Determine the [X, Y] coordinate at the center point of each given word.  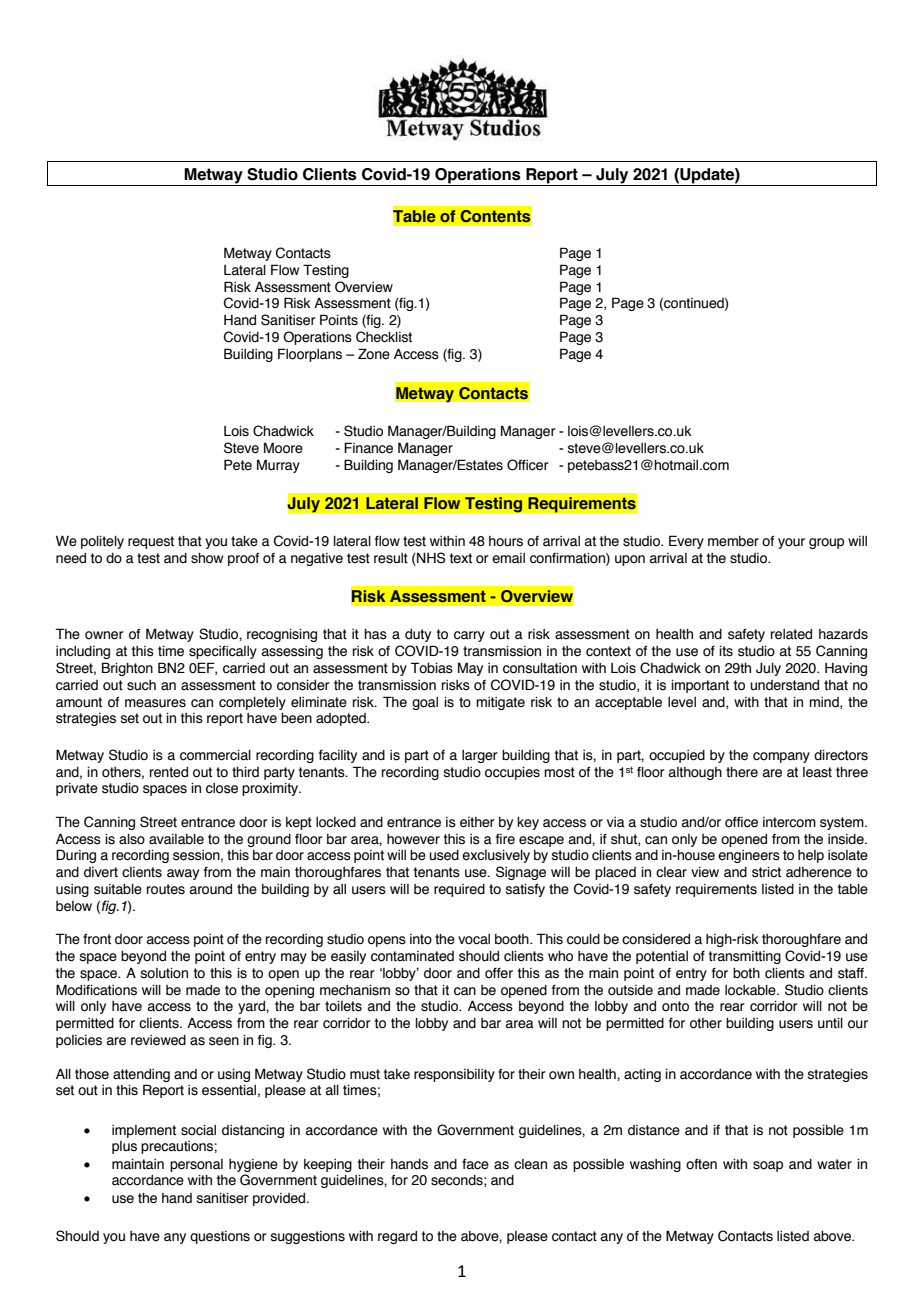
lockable [751, 990]
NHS [430, 559]
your [791, 543]
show [207, 558]
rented [169, 772]
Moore [283, 448]
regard [397, 1237]
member [733, 541]
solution [164, 973]
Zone [374, 354]
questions [220, 1237]
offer [499, 973]
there [742, 772]
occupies [512, 773]
